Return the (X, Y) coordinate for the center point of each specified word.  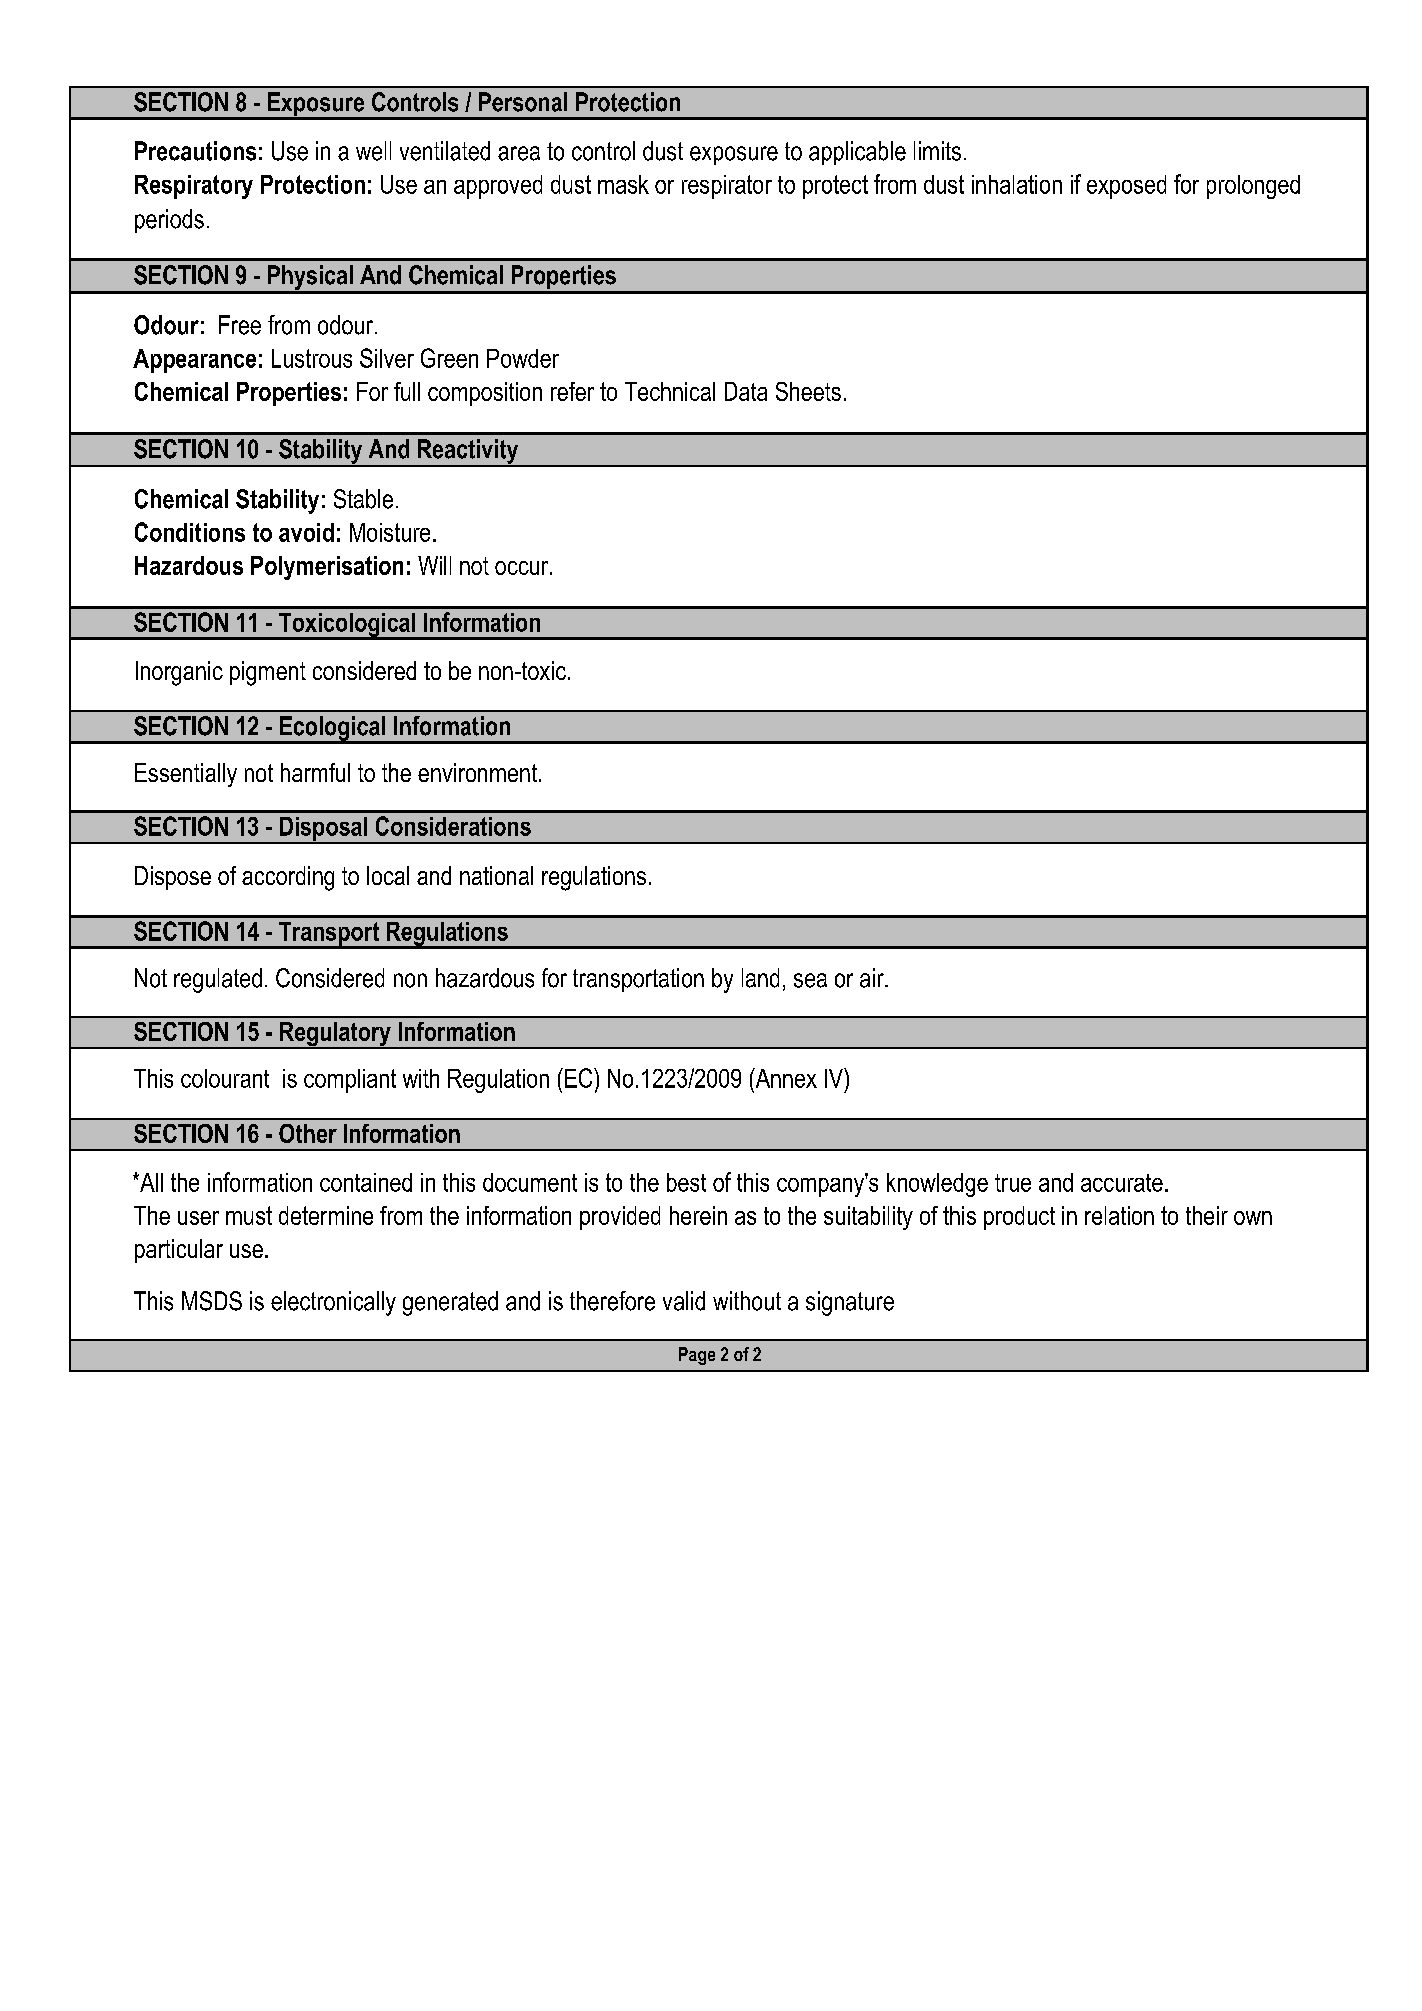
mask (623, 184)
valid (684, 1301)
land (760, 978)
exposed (1126, 187)
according (288, 878)
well (373, 151)
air (873, 978)
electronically (333, 1303)
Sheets (808, 391)
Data (746, 391)
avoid (306, 532)
